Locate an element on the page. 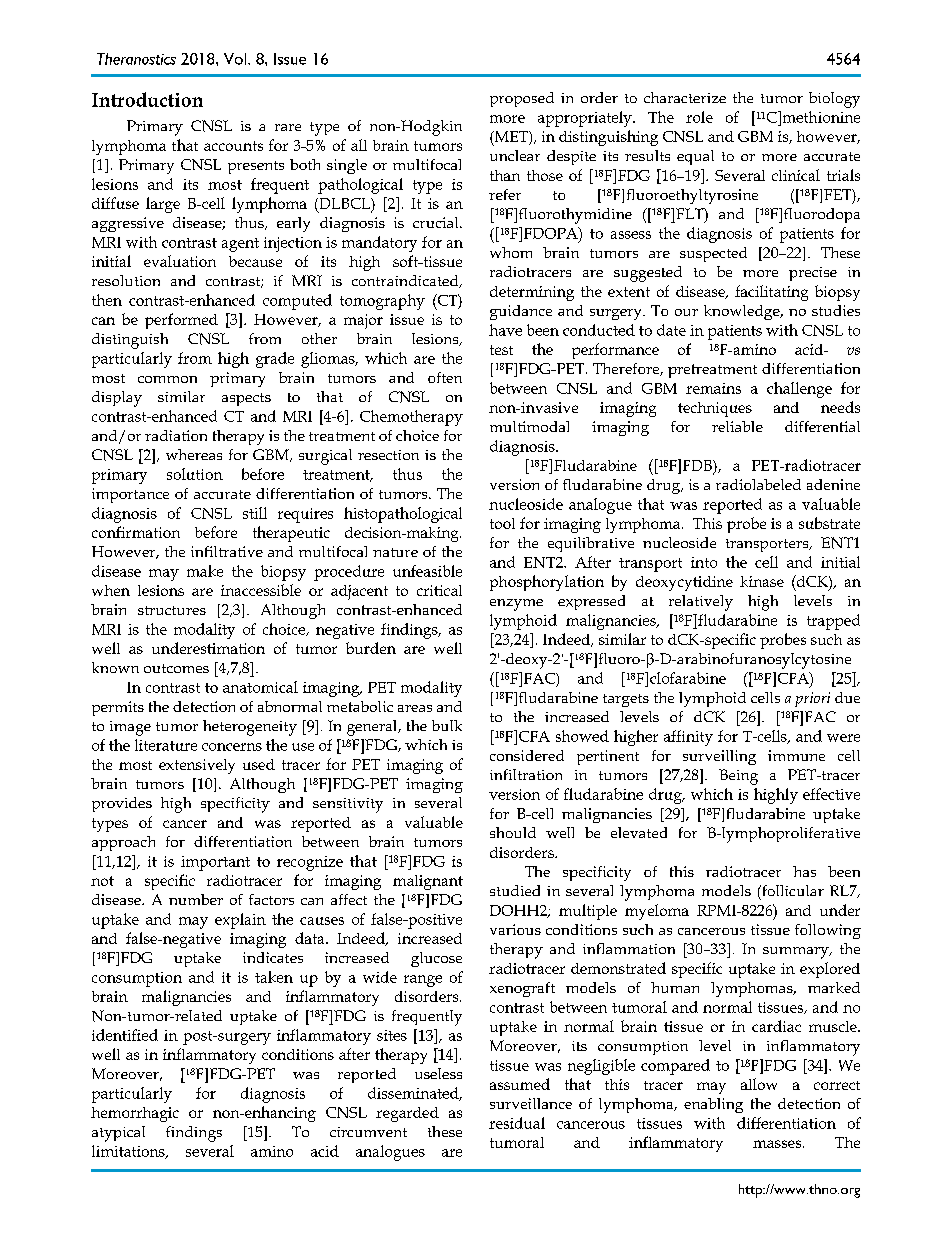  kinase is located at coordinates (762, 581).
